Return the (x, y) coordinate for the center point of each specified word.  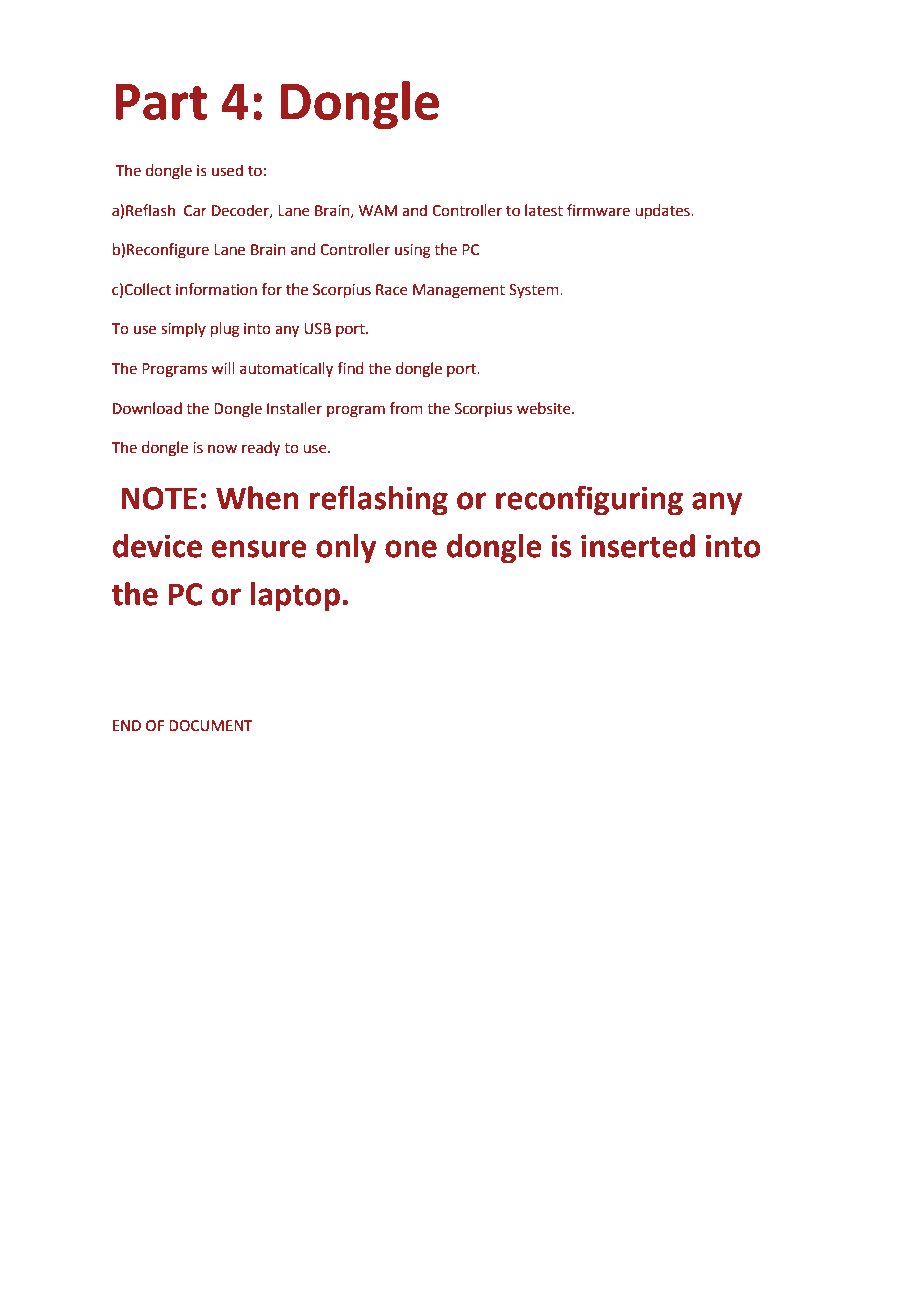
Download (147, 408)
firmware (598, 210)
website (545, 408)
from (406, 408)
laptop (295, 597)
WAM (378, 210)
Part (161, 102)
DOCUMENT (211, 726)
